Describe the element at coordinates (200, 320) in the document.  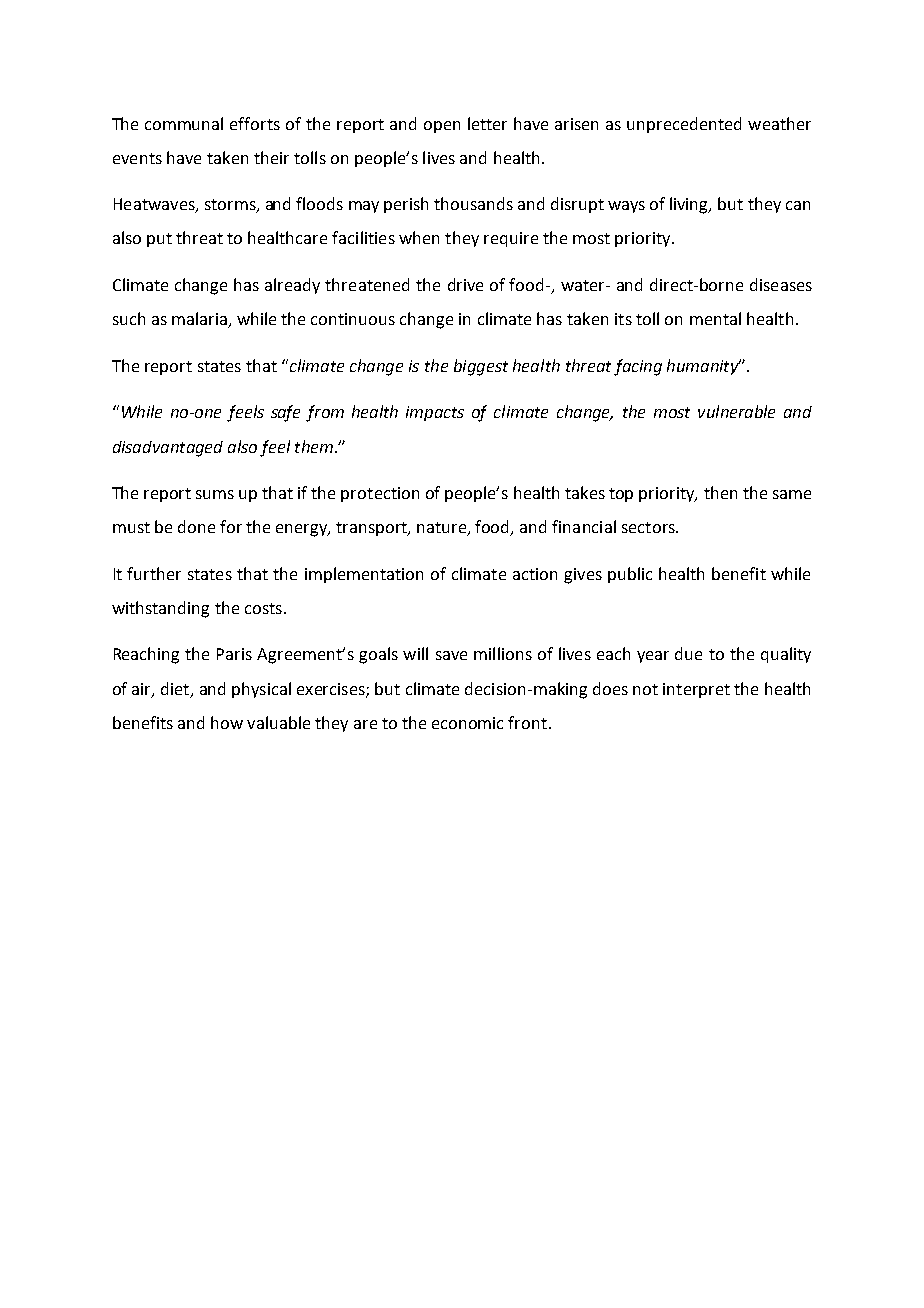
I see `malaria` at that location.
